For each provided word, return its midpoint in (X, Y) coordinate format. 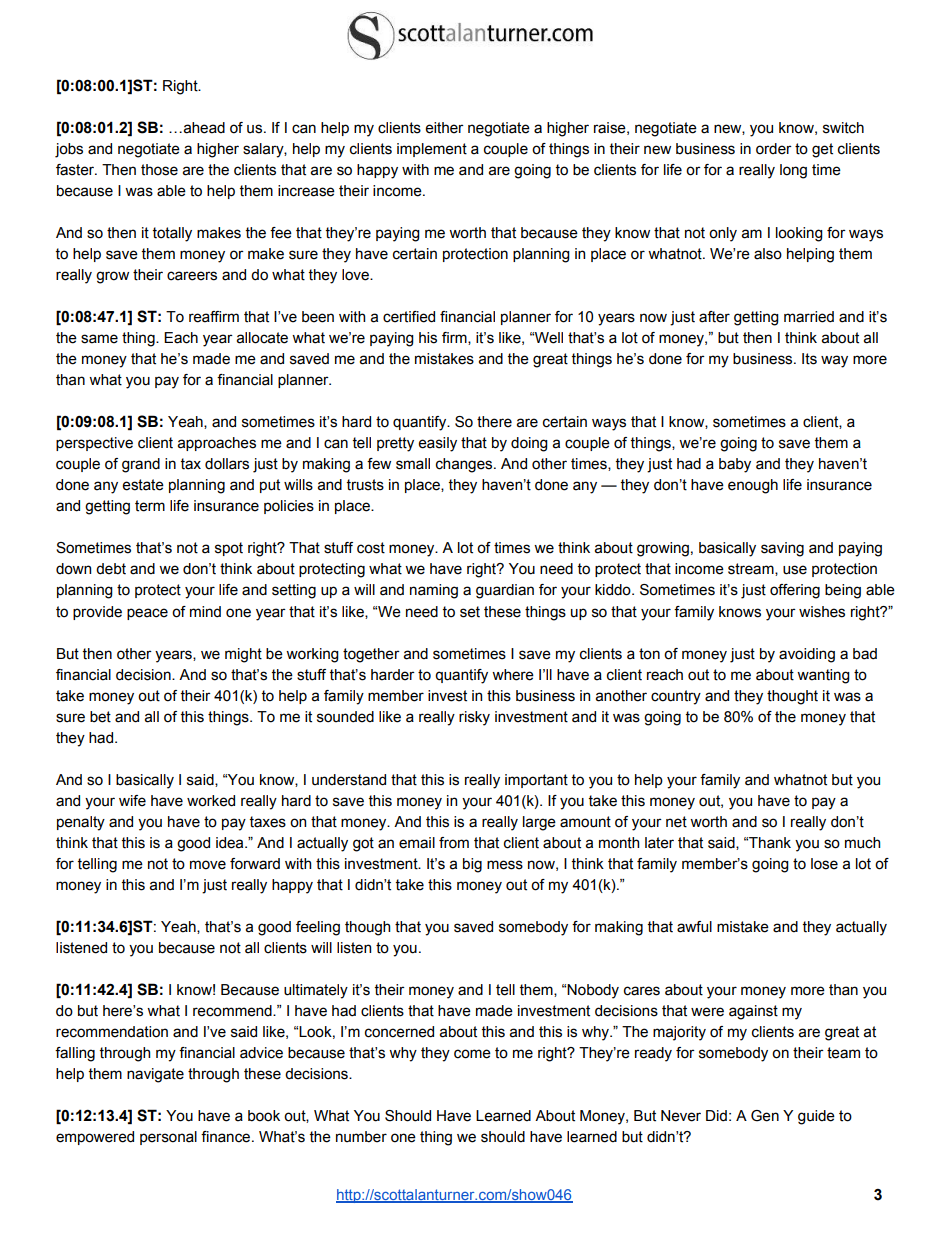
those (159, 170)
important (536, 781)
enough (753, 486)
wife (132, 801)
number (361, 1137)
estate (143, 485)
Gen (765, 1116)
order (774, 149)
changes (465, 465)
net (676, 822)
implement (432, 150)
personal (168, 1138)
